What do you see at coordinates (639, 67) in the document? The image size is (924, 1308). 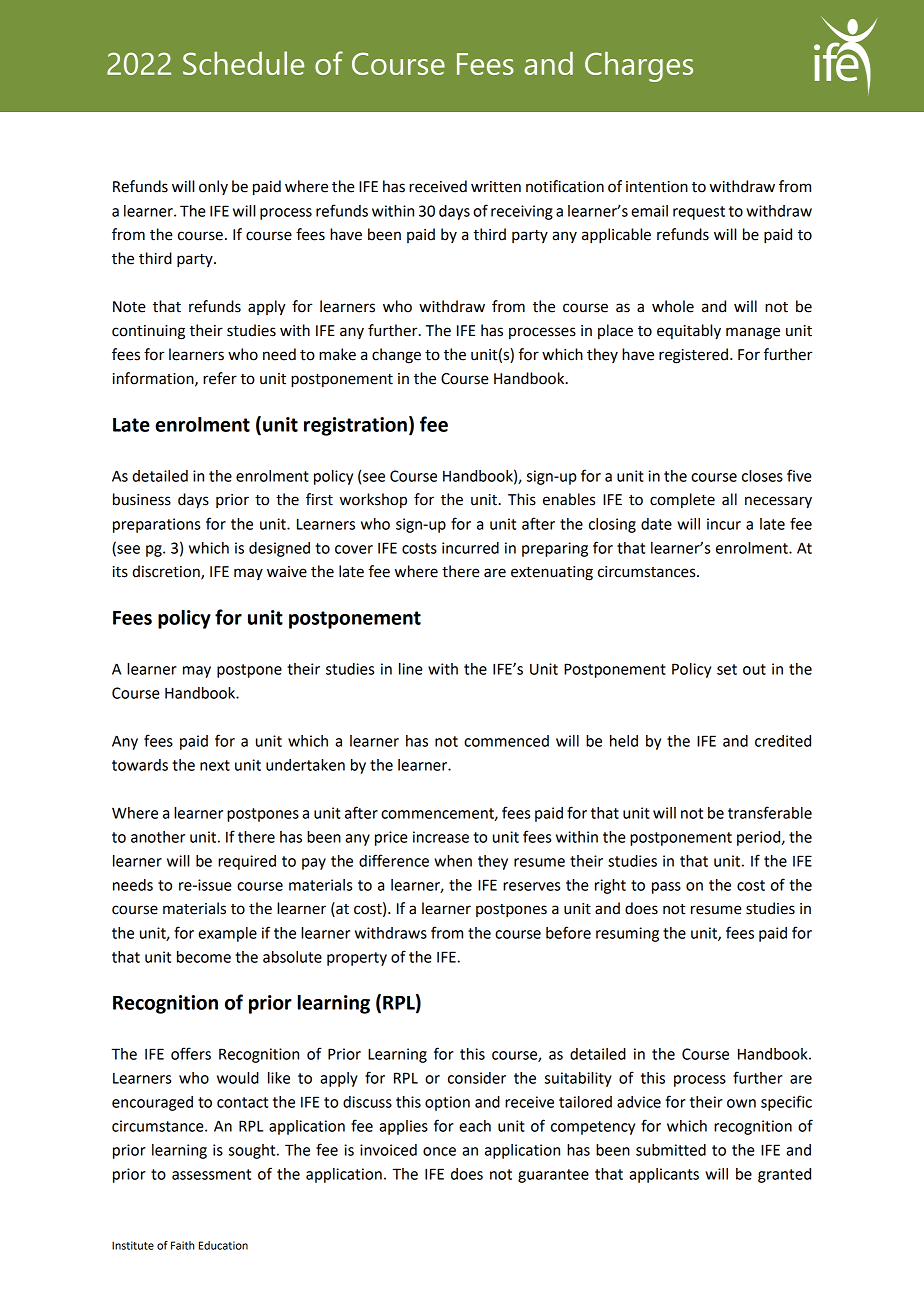 I see `Charges` at bounding box center [639, 67].
